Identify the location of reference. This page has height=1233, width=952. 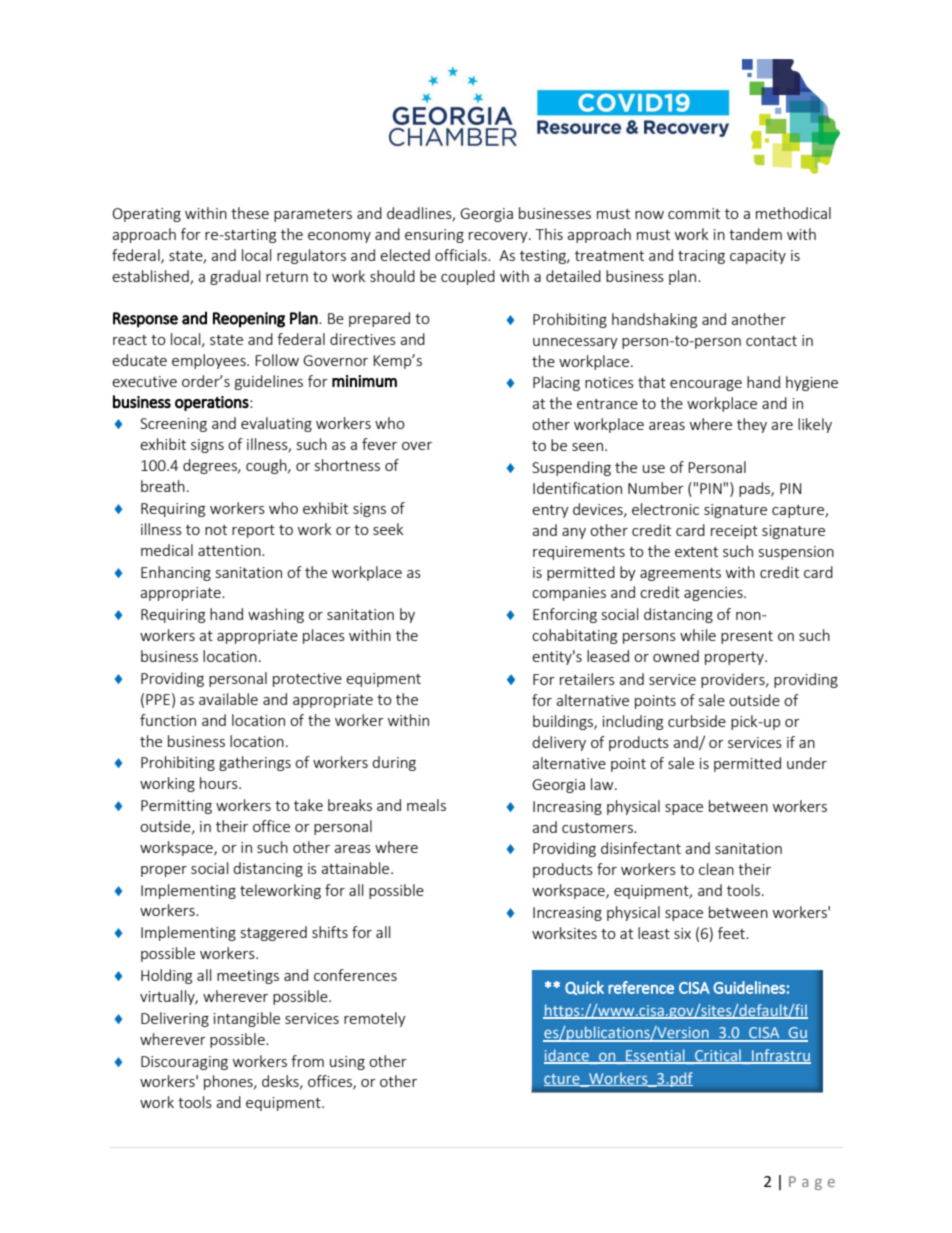
(641, 987).
